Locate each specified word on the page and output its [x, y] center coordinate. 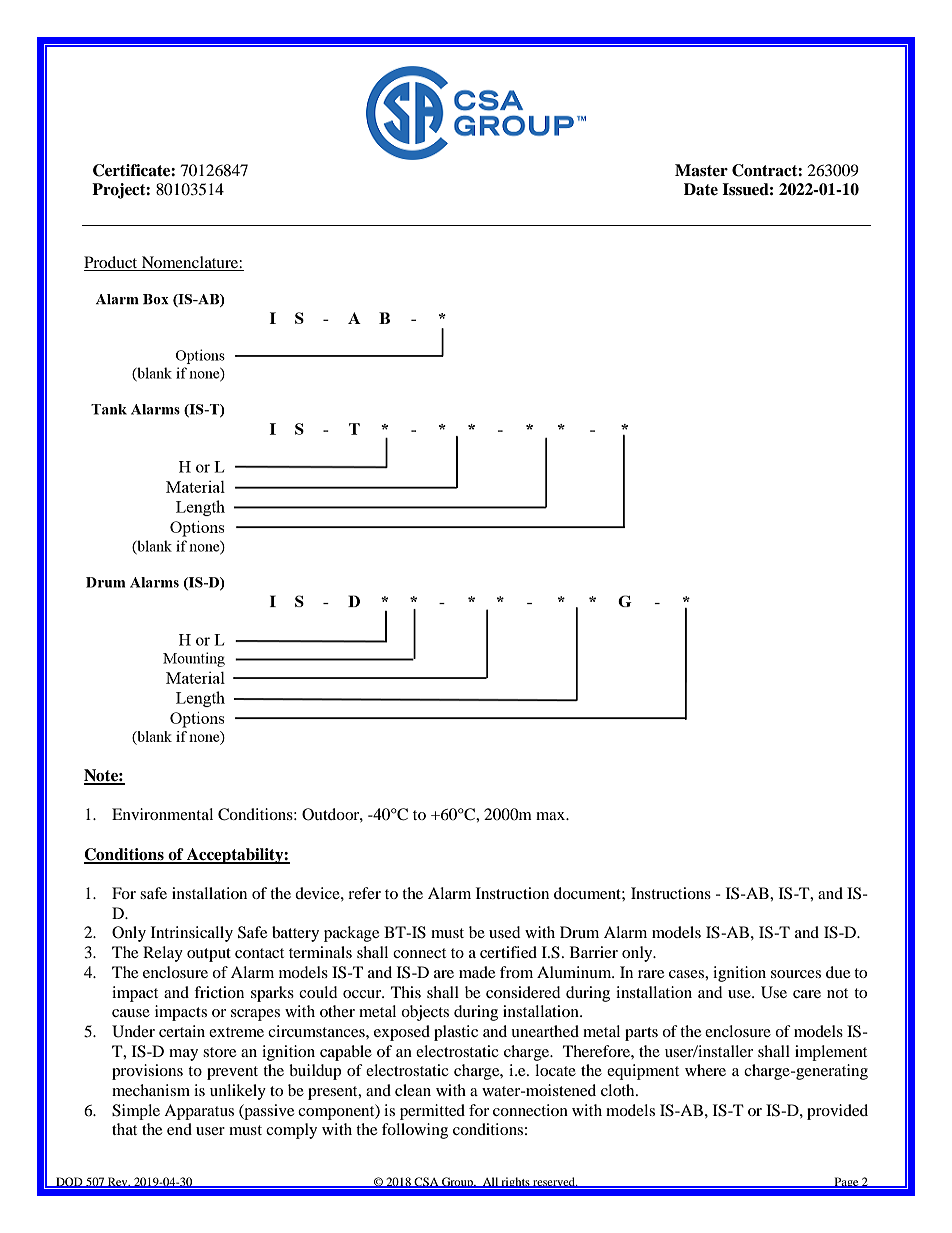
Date [701, 189]
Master [701, 170]
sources [796, 974]
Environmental [162, 814]
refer [364, 893]
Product [112, 263]
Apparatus [199, 1112]
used [505, 932]
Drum [579, 932]
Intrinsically [192, 934]
